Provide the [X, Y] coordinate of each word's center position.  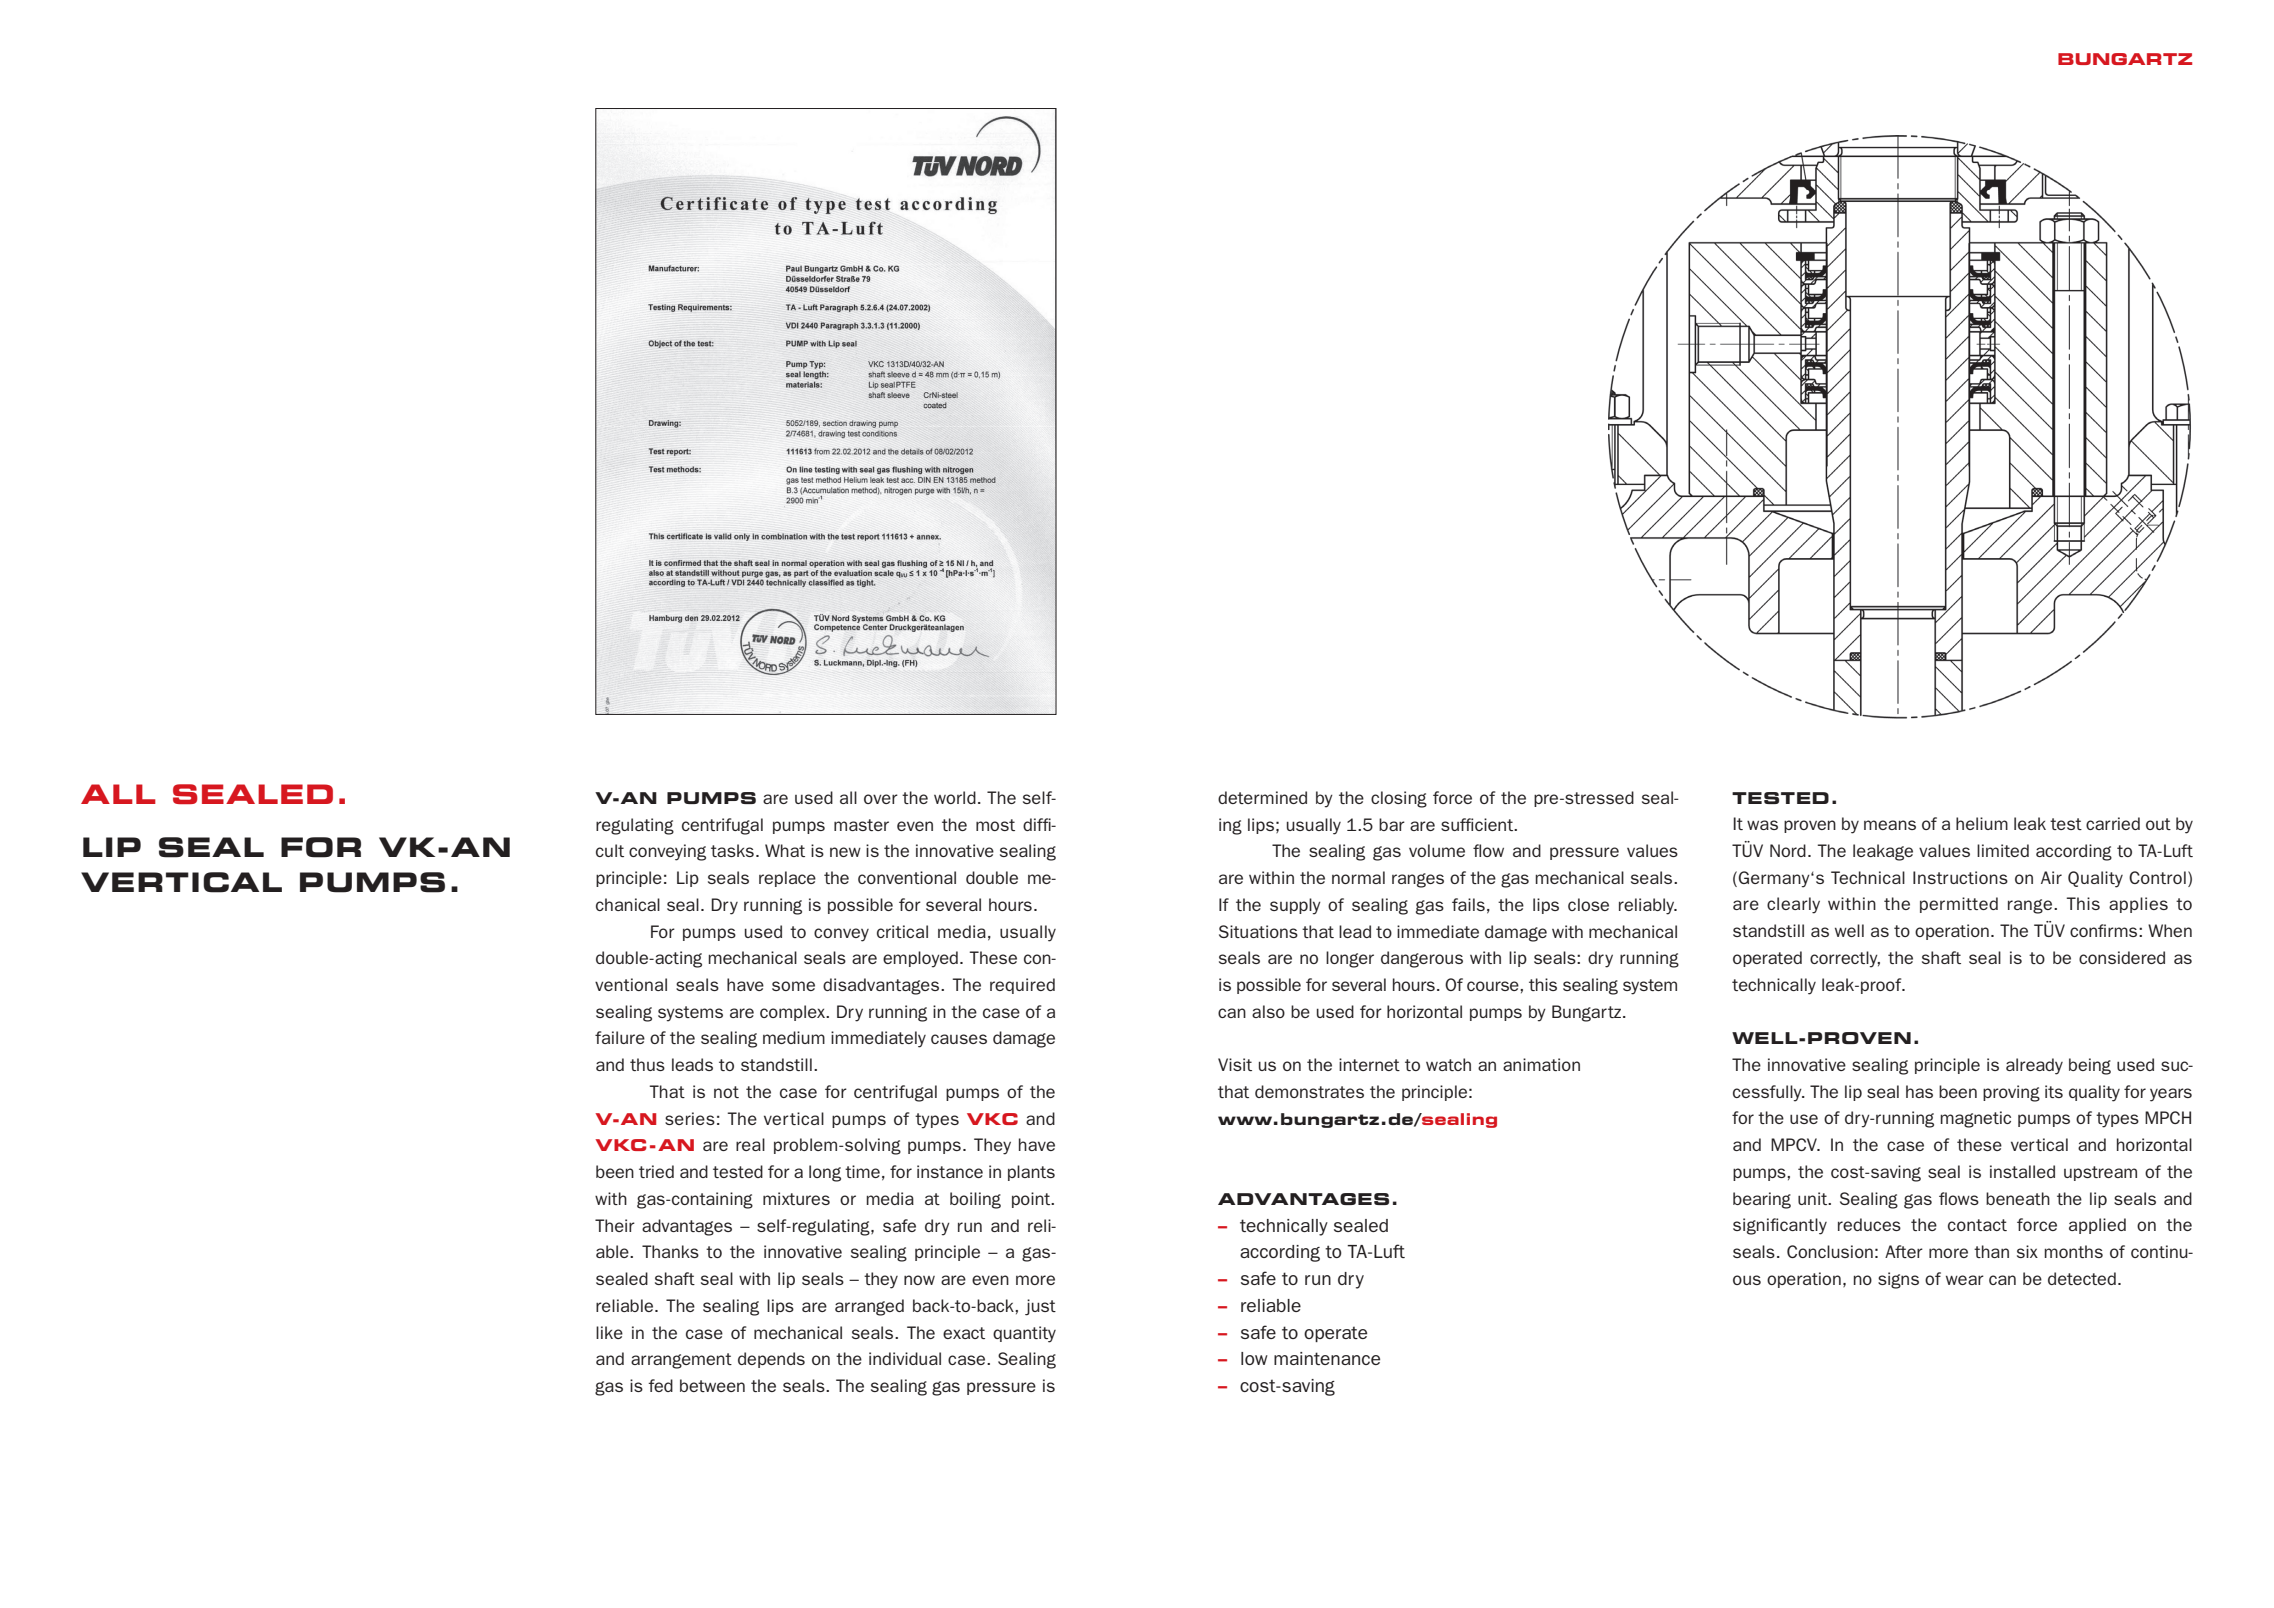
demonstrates [1309, 1091]
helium [1982, 823]
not [726, 1092]
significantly [1780, 1226]
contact [1977, 1225]
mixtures [796, 1198]
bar [1392, 824]
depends [771, 1360]
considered [2122, 957]
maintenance [1327, 1358]
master [861, 825]
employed [920, 959]
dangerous [1422, 959]
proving [2011, 1093]
